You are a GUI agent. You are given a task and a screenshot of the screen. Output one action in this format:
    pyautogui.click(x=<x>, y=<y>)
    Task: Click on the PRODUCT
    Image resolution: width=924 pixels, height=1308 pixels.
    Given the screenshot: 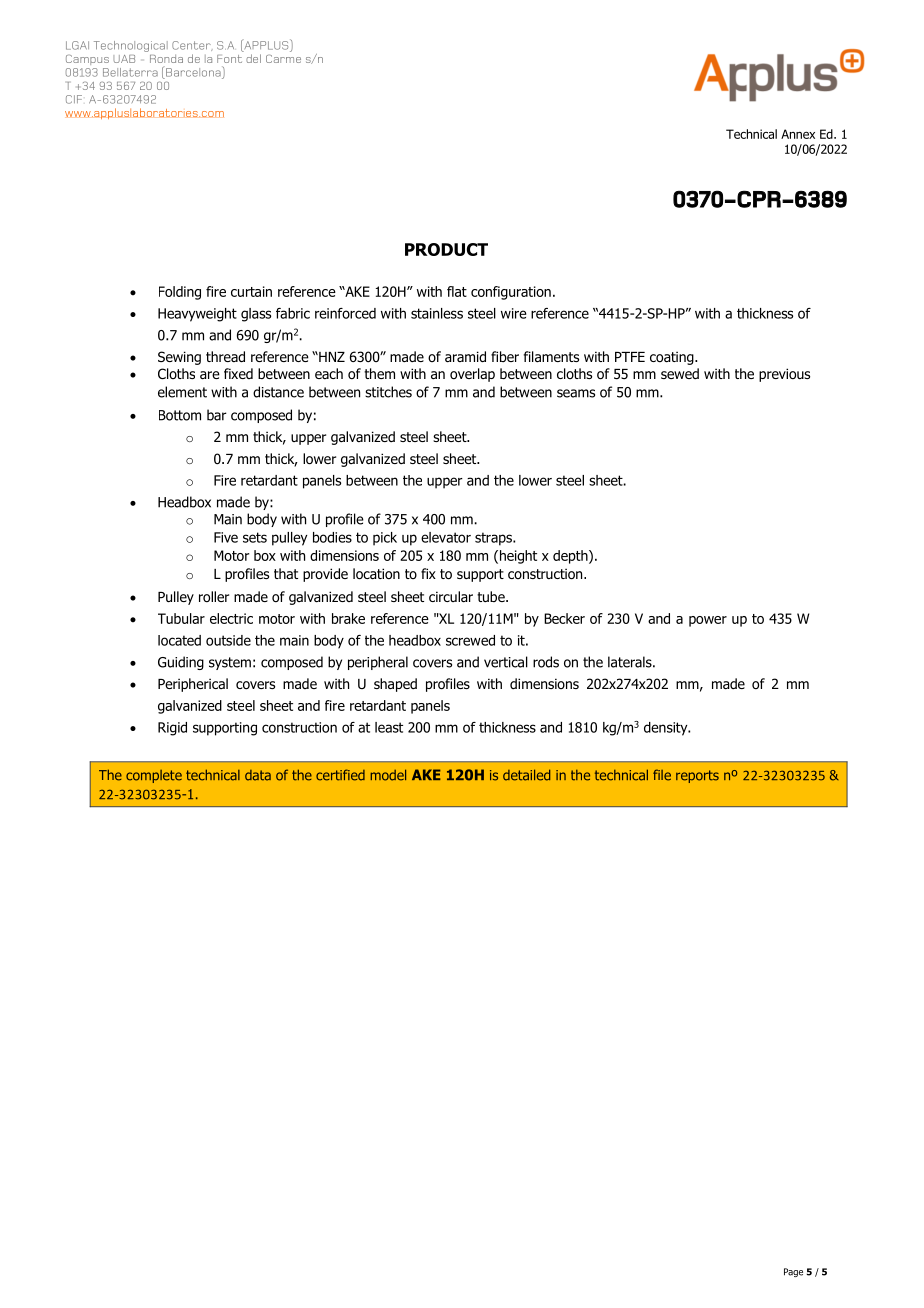 What is the action you would take?
    pyautogui.click(x=446, y=249)
